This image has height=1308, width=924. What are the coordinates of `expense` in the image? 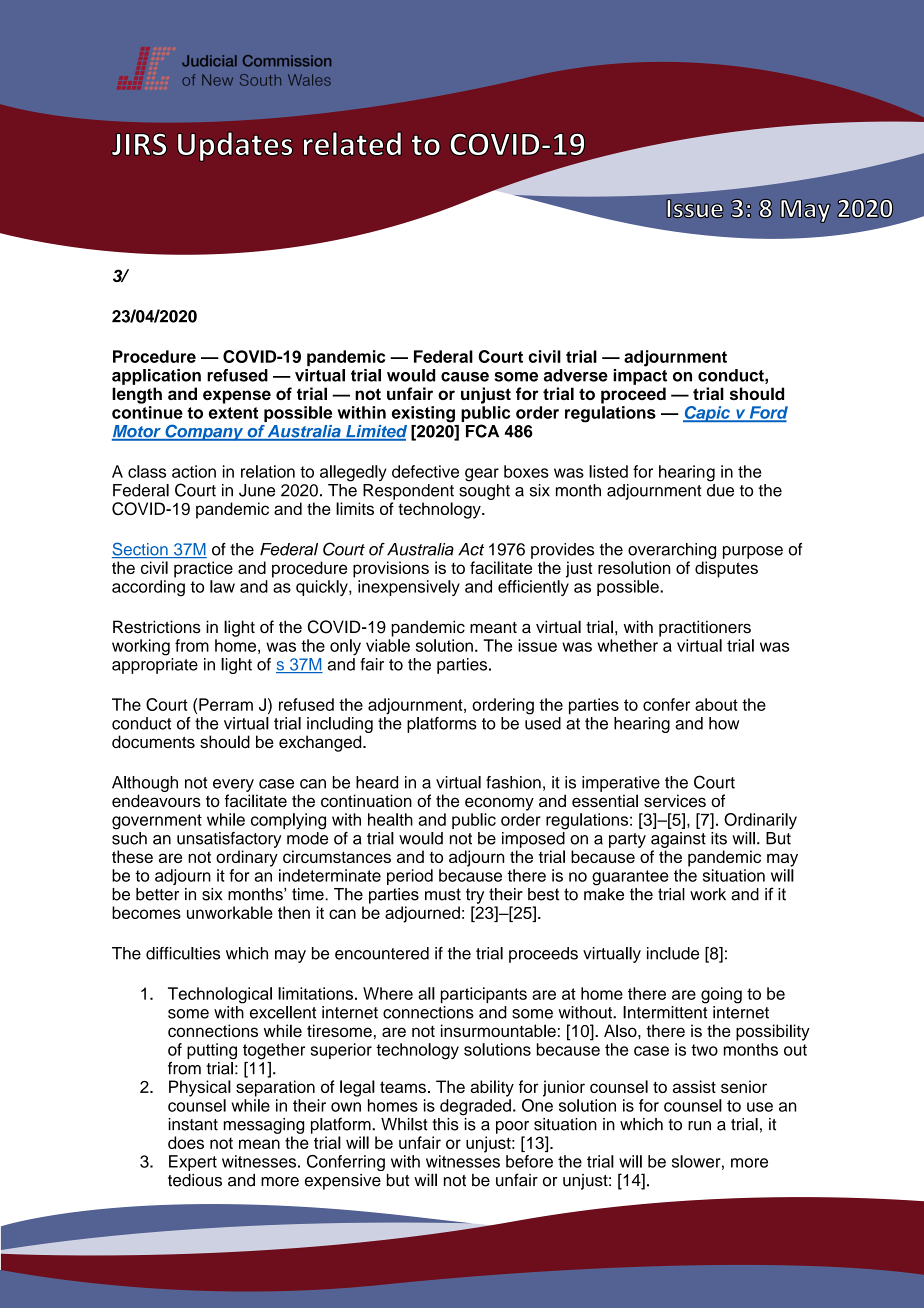 It's located at (237, 397).
